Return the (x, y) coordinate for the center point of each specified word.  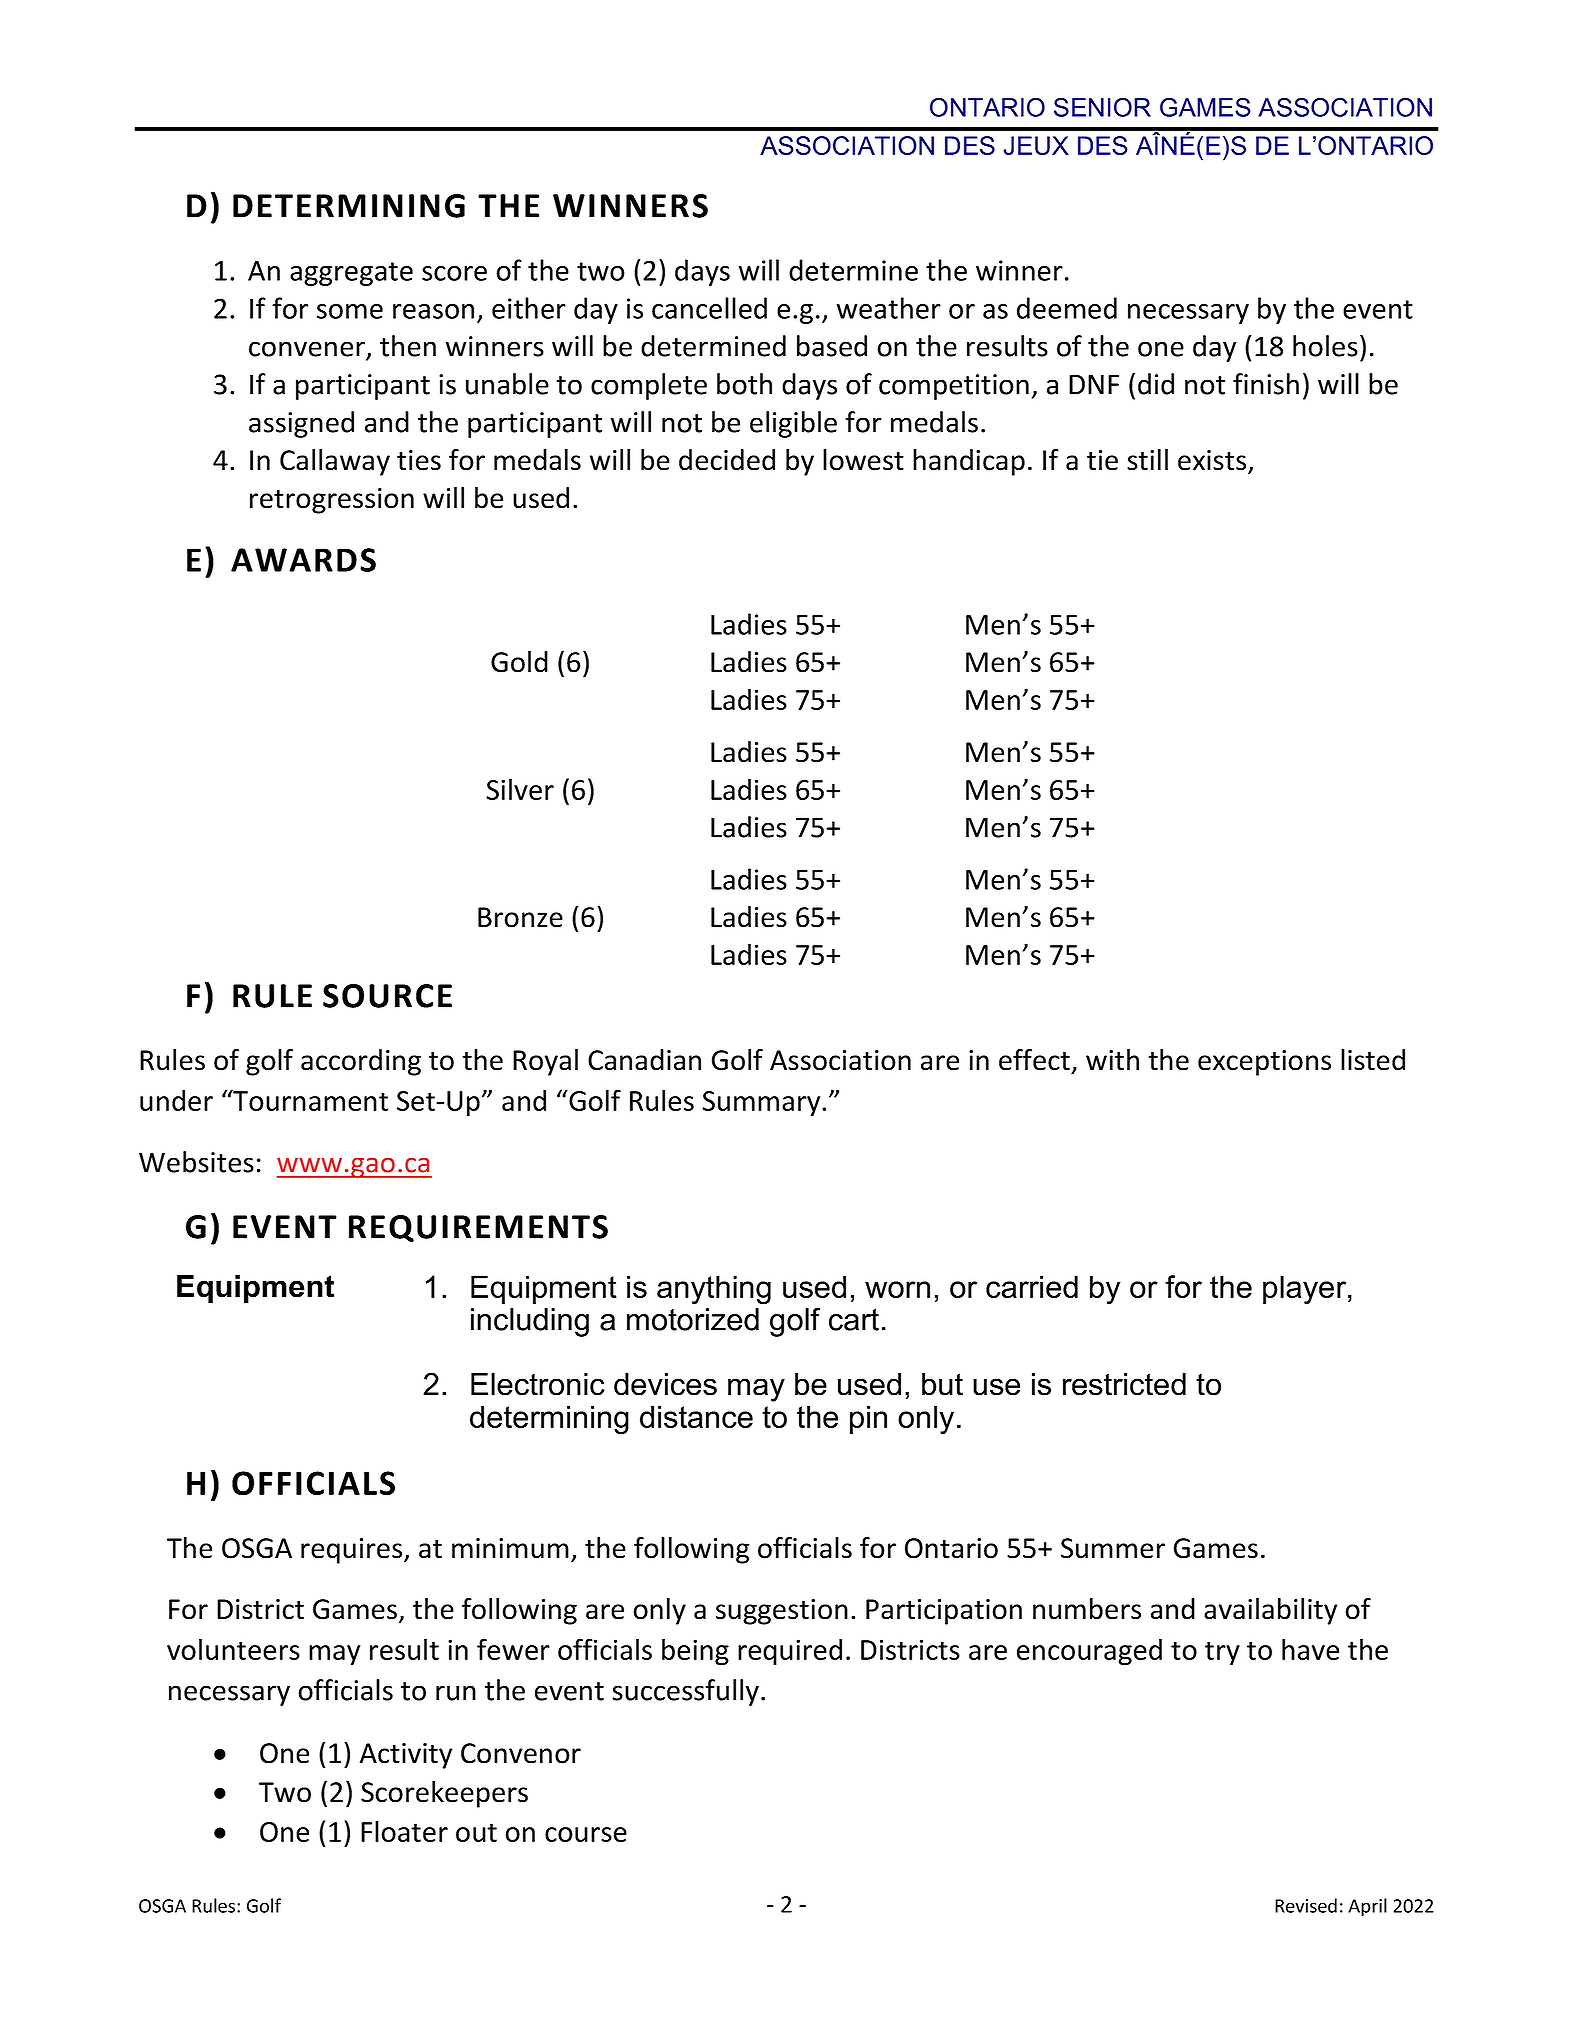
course (586, 1834)
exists (1213, 461)
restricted (1124, 1384)
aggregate (351, 274)
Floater (404, 1831)
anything (714, 1290)
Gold (519, 662)
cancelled (709, 308)
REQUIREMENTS (478, 1229)
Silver (520, 789)
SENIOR (1102, 107)
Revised (1306, 1905)
